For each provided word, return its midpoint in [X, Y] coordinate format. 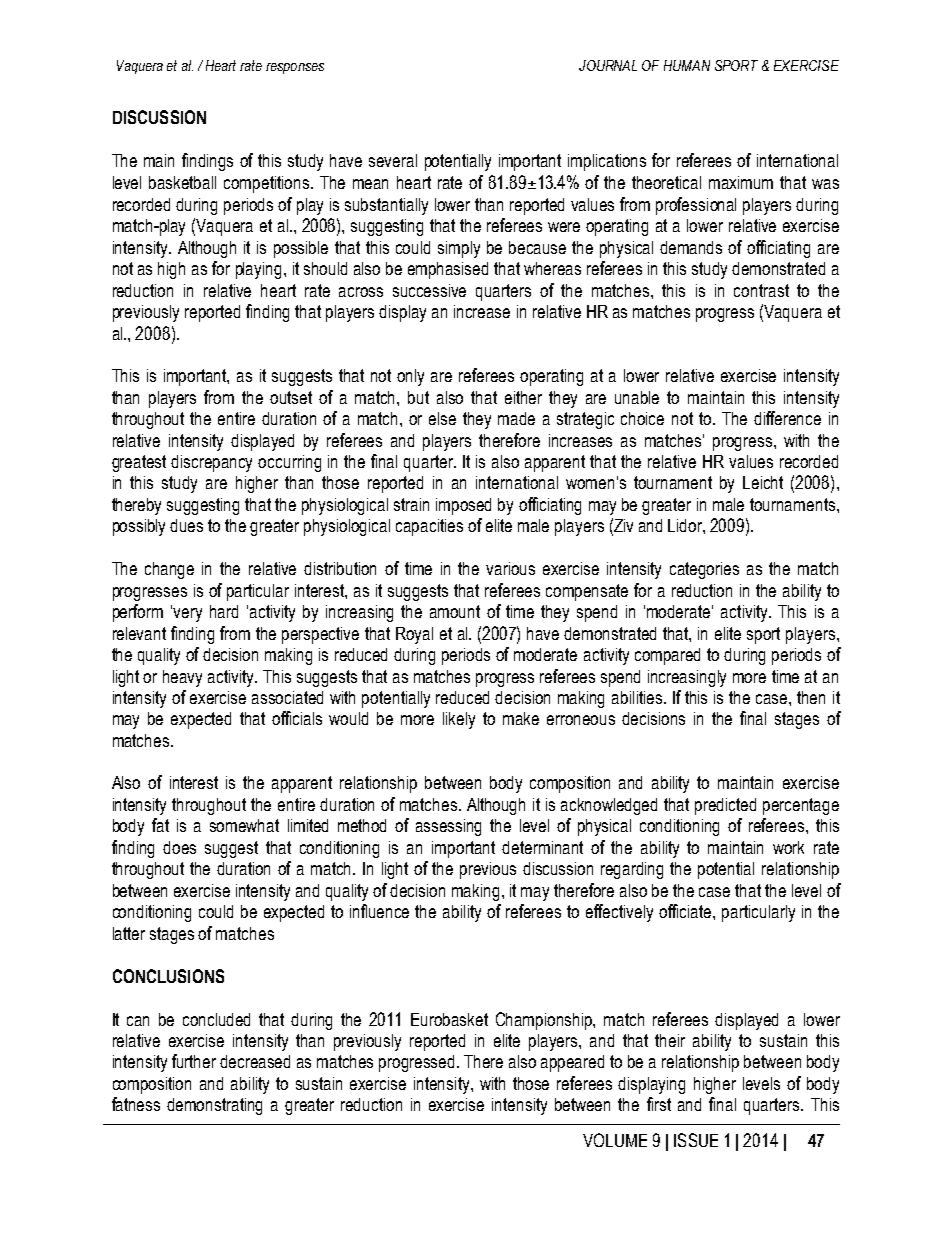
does [179, 847]
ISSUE [696, 1140]
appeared [572, 1063]
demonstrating [214, 1106]
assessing [448, 827]
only [410, 377]
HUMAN [687, 65]
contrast [761, 290]
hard [224, 611]
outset [291, 397]
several [393, 160]
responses [295, 68]
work [788, 847]
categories [704, 570]
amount [455, 611]
